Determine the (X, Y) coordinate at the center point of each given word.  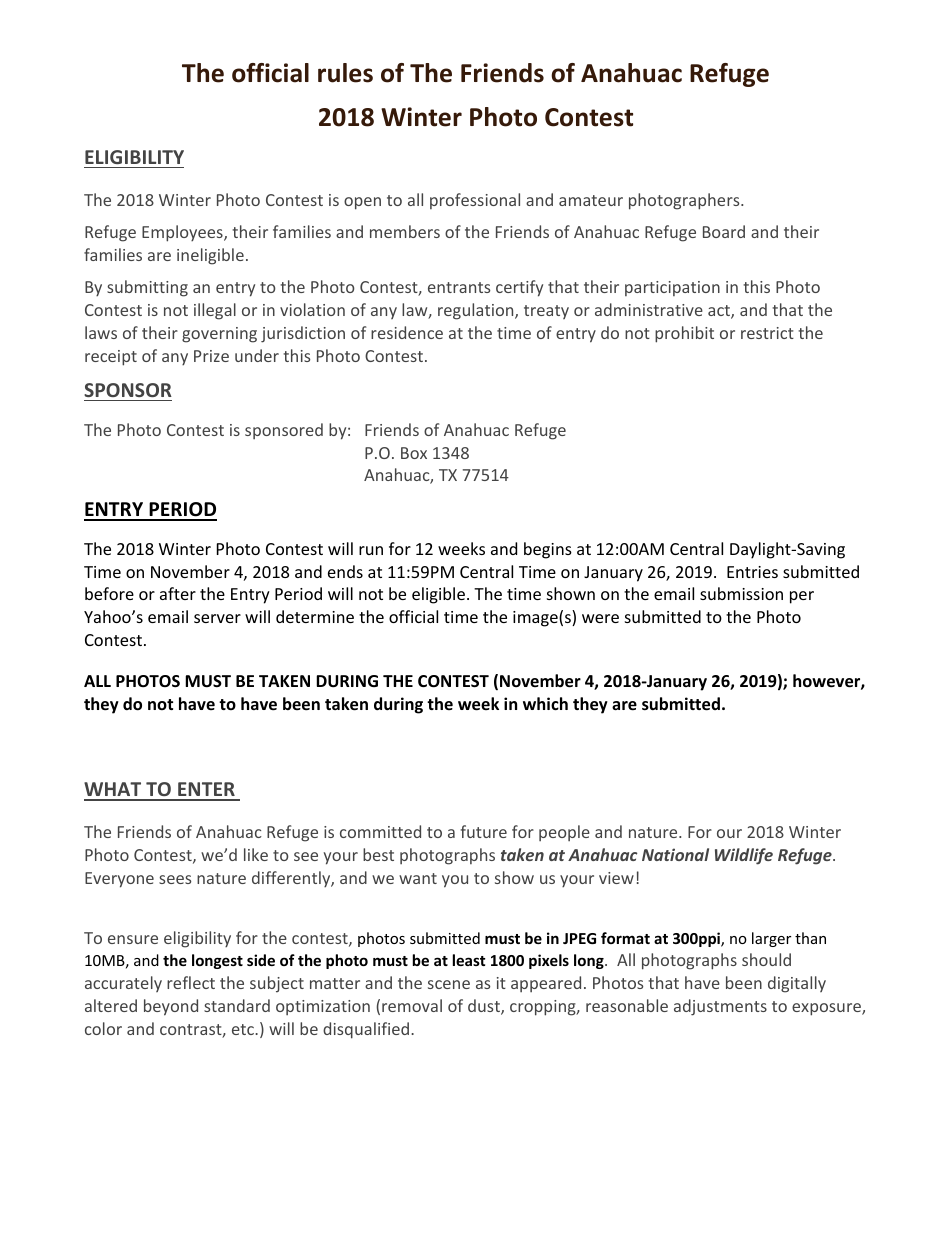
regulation (477, 311)
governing (219, 335)
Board (724, 231)
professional (475, 201)
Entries (752, 572)
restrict (767, 333)
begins (548, 550)
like (256, 854)
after (178, 593)
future (484, 831)
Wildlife (744, 856)
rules (345, 73)
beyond (171, 1007)
